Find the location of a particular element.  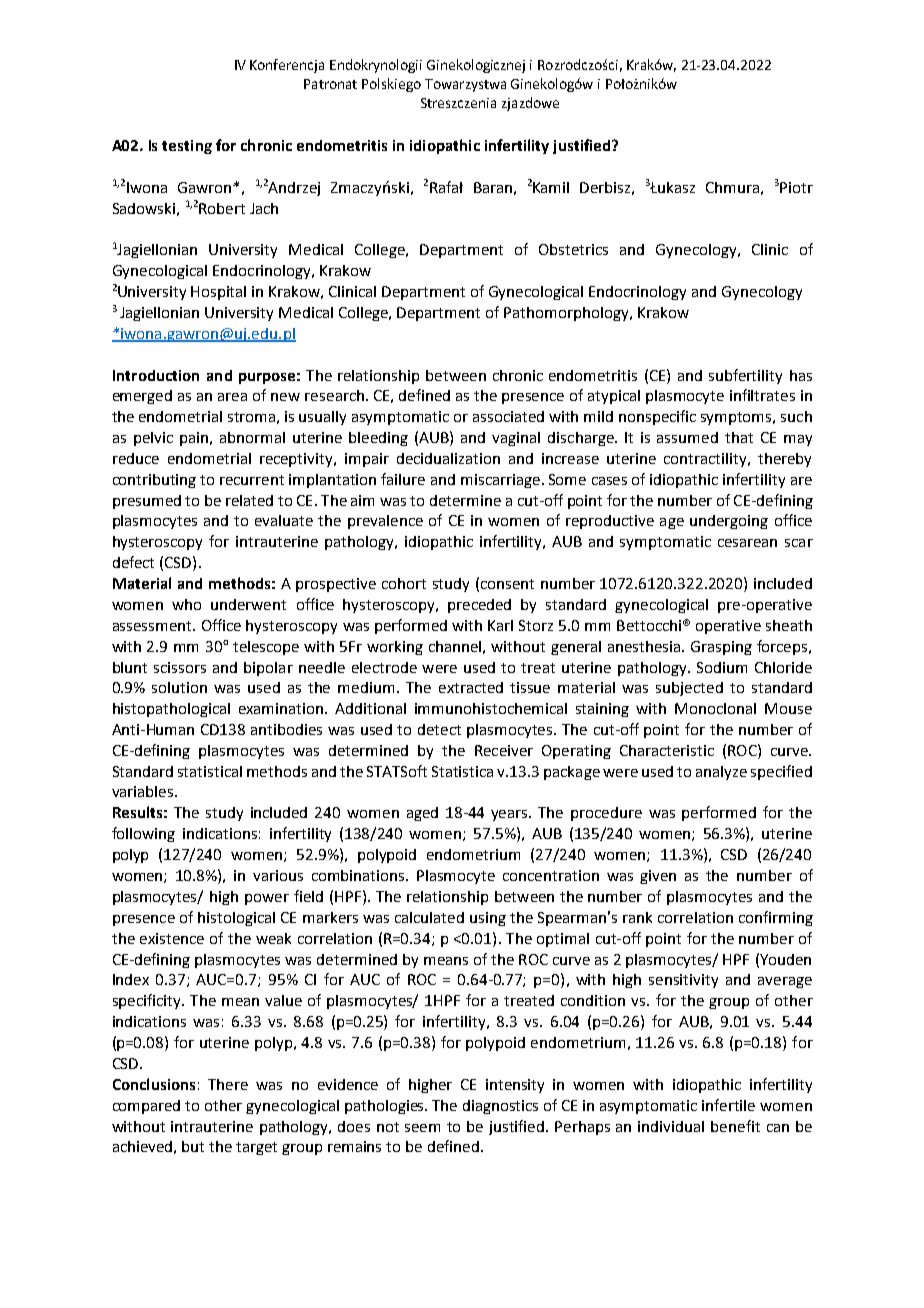

Kamil is located at coordinates (551, 187).
